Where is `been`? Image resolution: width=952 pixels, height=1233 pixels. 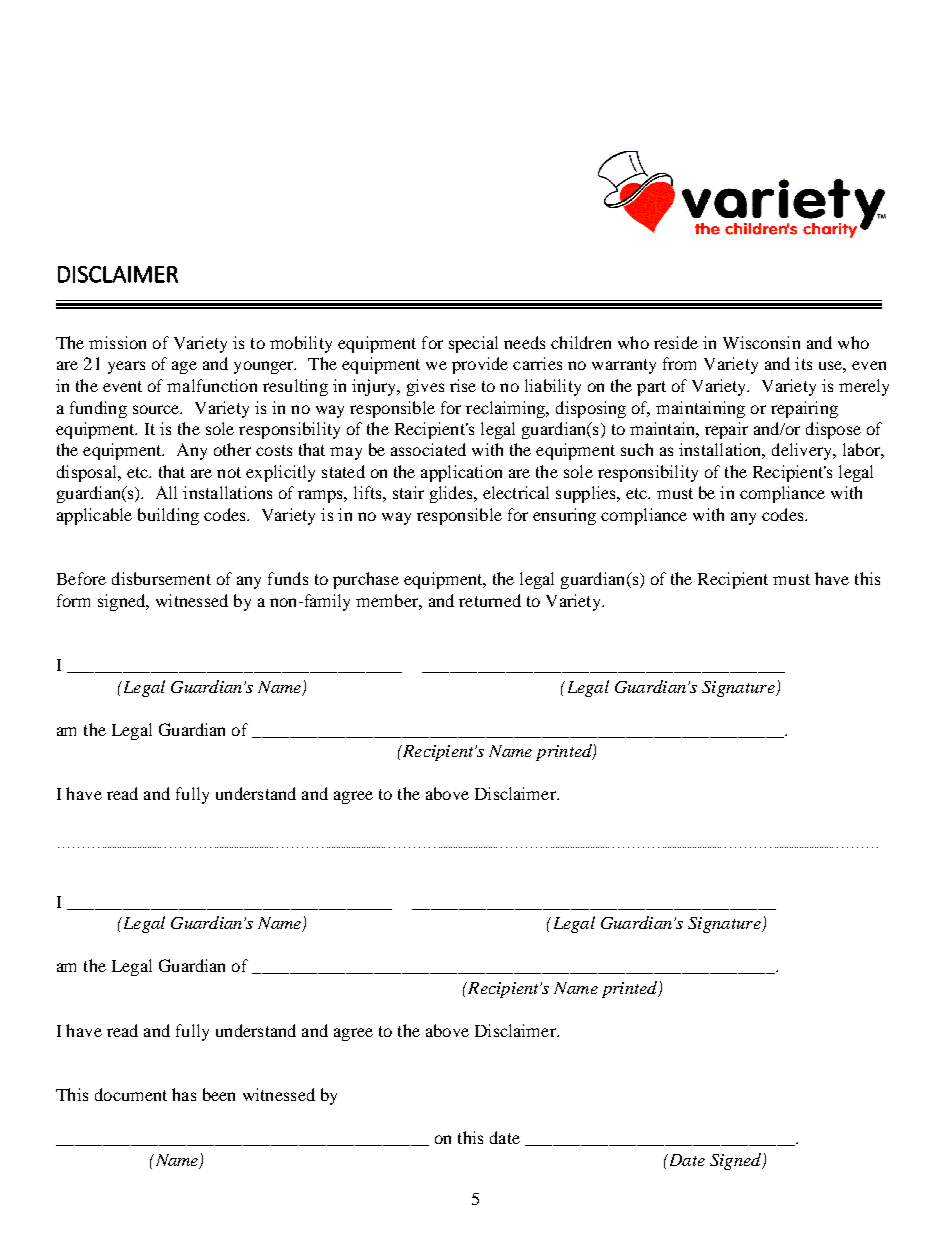 been is located at coordinates (219, 1094).
